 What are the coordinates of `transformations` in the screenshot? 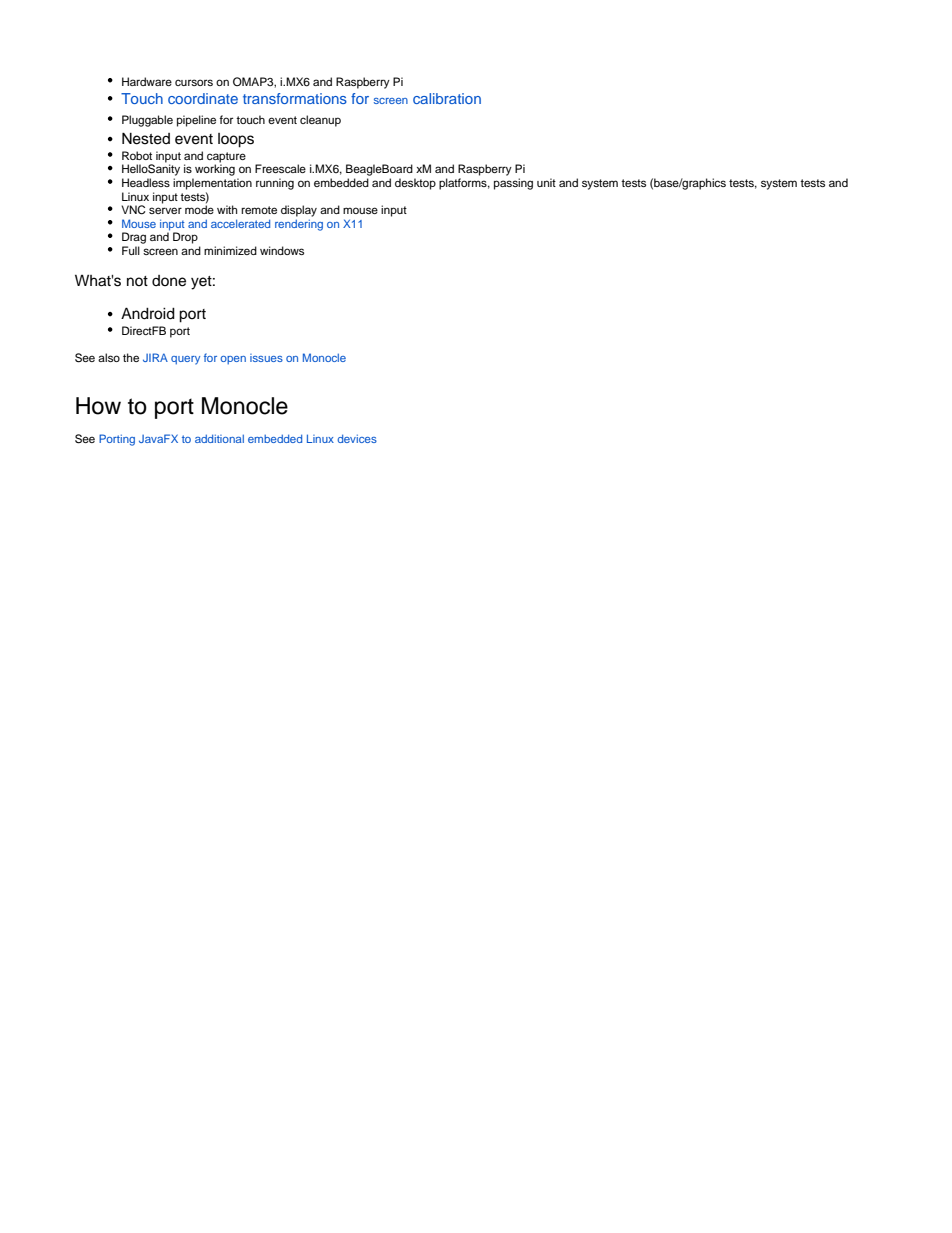 It's located at (295, 98).
